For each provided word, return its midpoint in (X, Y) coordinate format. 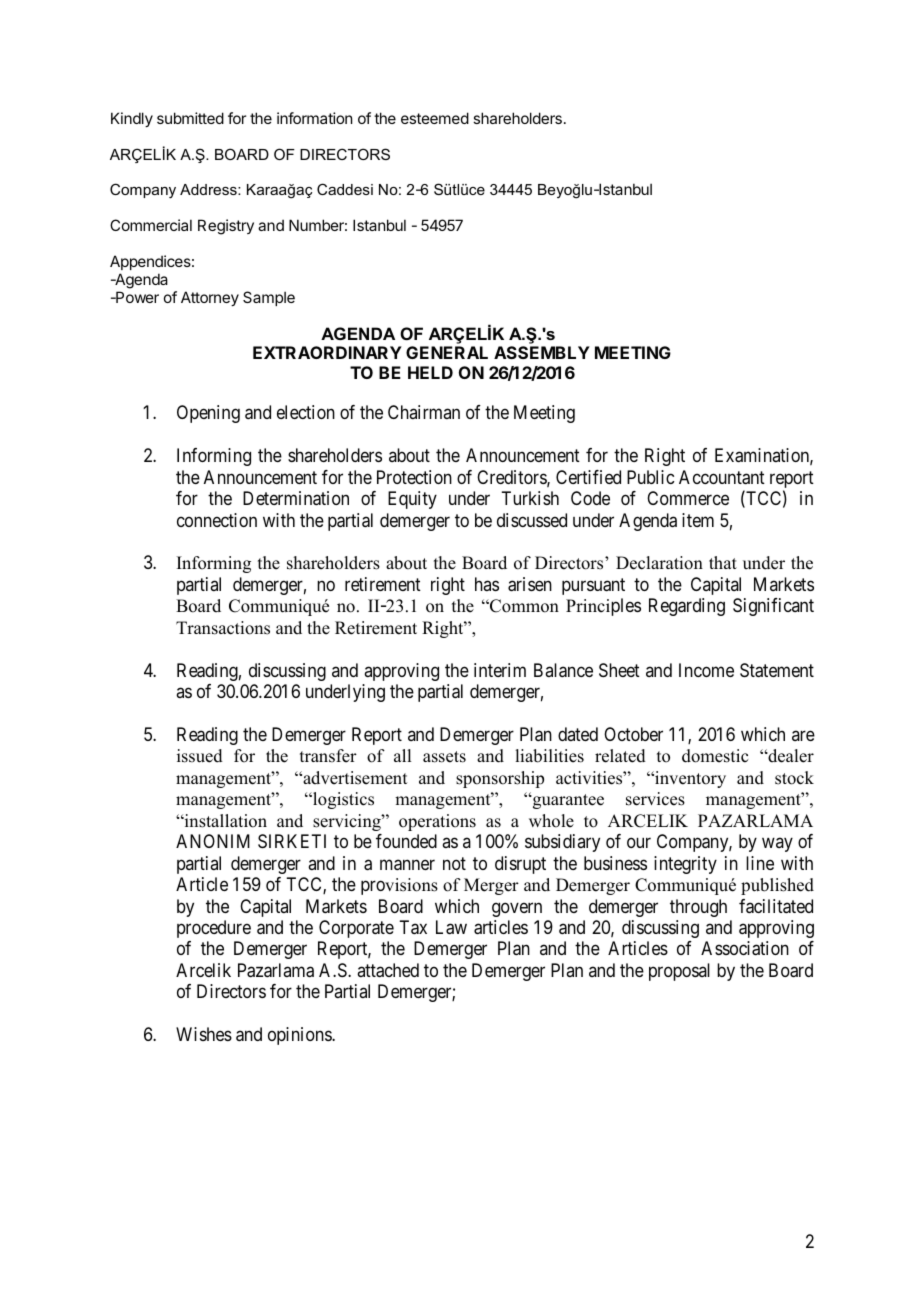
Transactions (223, 628)
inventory (689, 779)
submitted (190, 118)
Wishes (204, 1034)
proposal (679, 972)
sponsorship (500, 779)
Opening (208, 414)
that (723, 562)
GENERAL (447, 352)
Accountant (722, 477)
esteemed (435, 118)
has (487, 584)
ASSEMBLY (542, 352)
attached (388, 970)
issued (200, 756)
